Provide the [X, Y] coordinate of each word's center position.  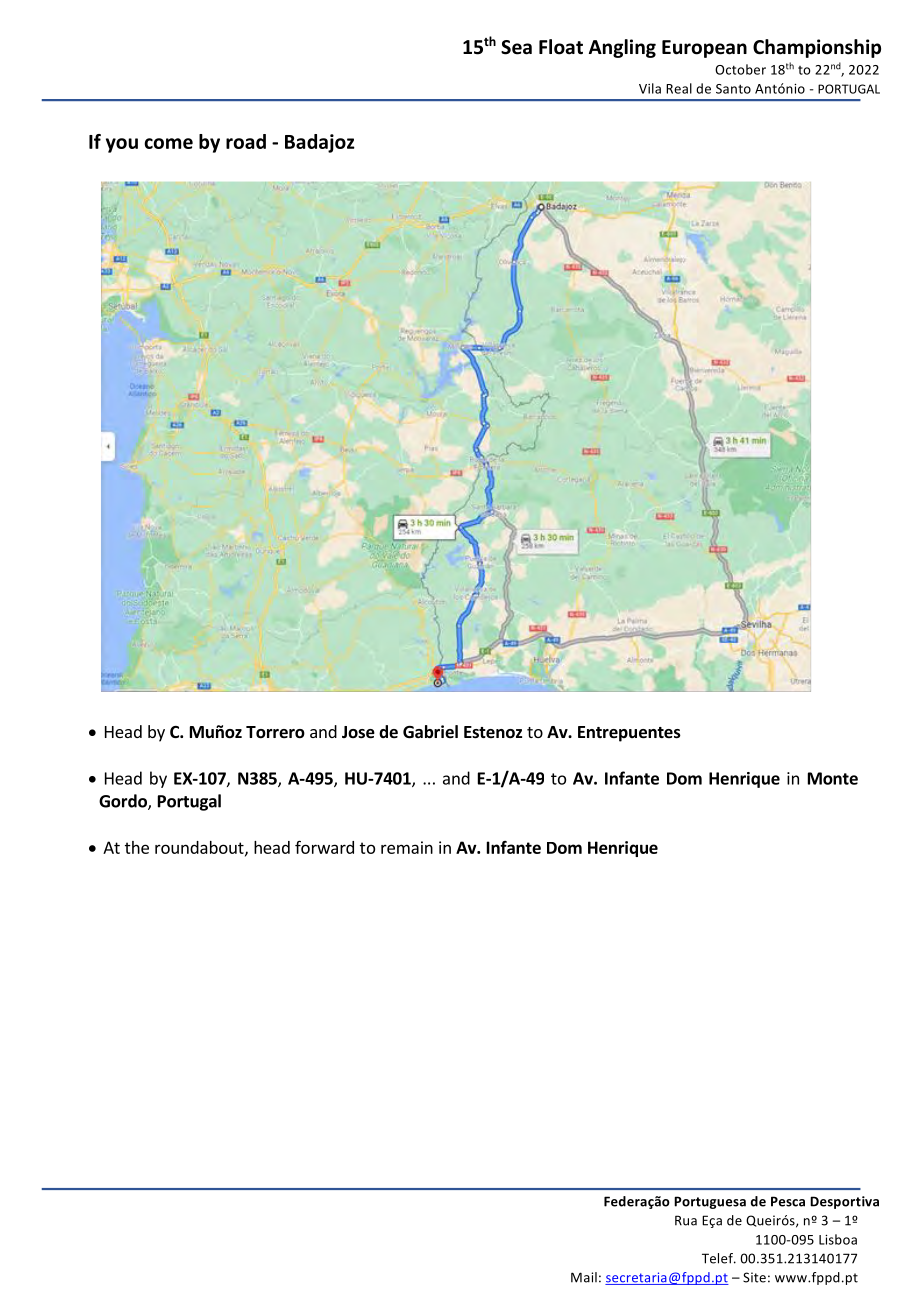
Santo [733, 89]
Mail [584, 1277]
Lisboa [838, 1239]
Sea [516, 47]
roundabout [200, 848]
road [246, 141]
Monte [833, 778]
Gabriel [430, 732]
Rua [686, 1220]
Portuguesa [710, 1202]
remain [407, 847]
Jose [358, 732]
